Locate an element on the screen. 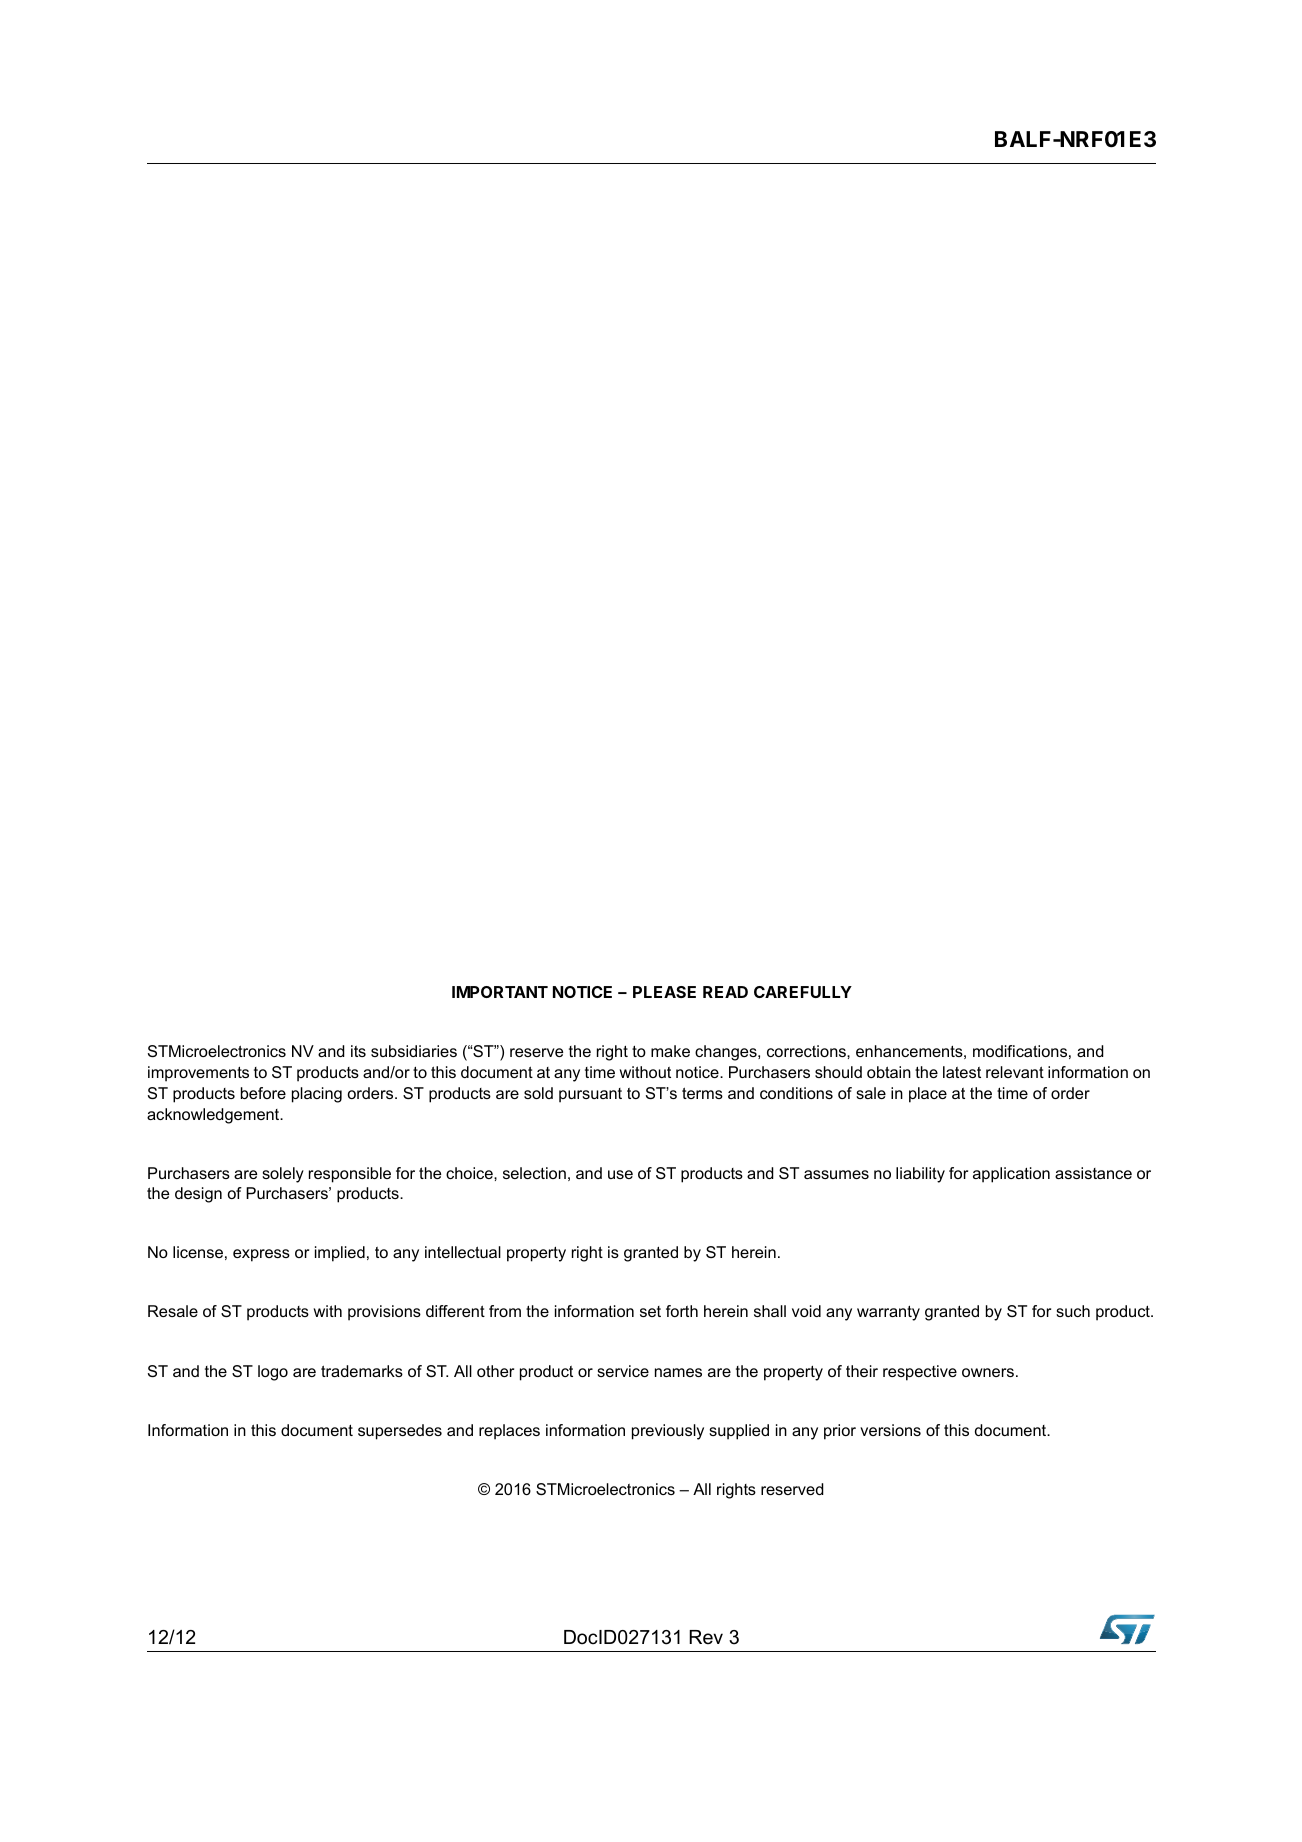 The width and height of the screenshot is (1302, 1842). PLEASE is located at coordinates (664, 992).
